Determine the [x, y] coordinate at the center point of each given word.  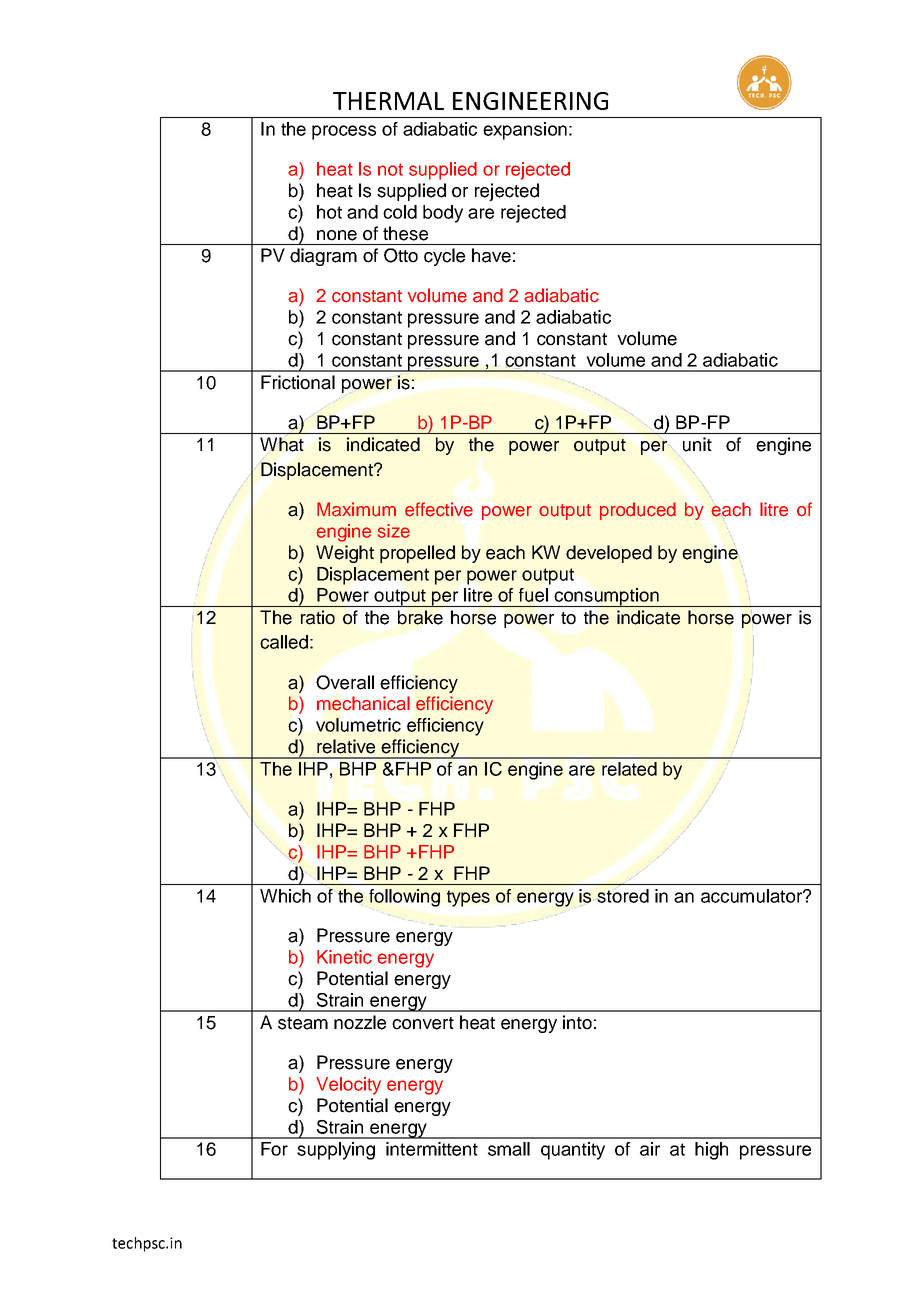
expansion [525, 131]
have [491, 255]
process [344, 132]
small [509, 1149]
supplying [336, 1151]
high [711, 1151]
